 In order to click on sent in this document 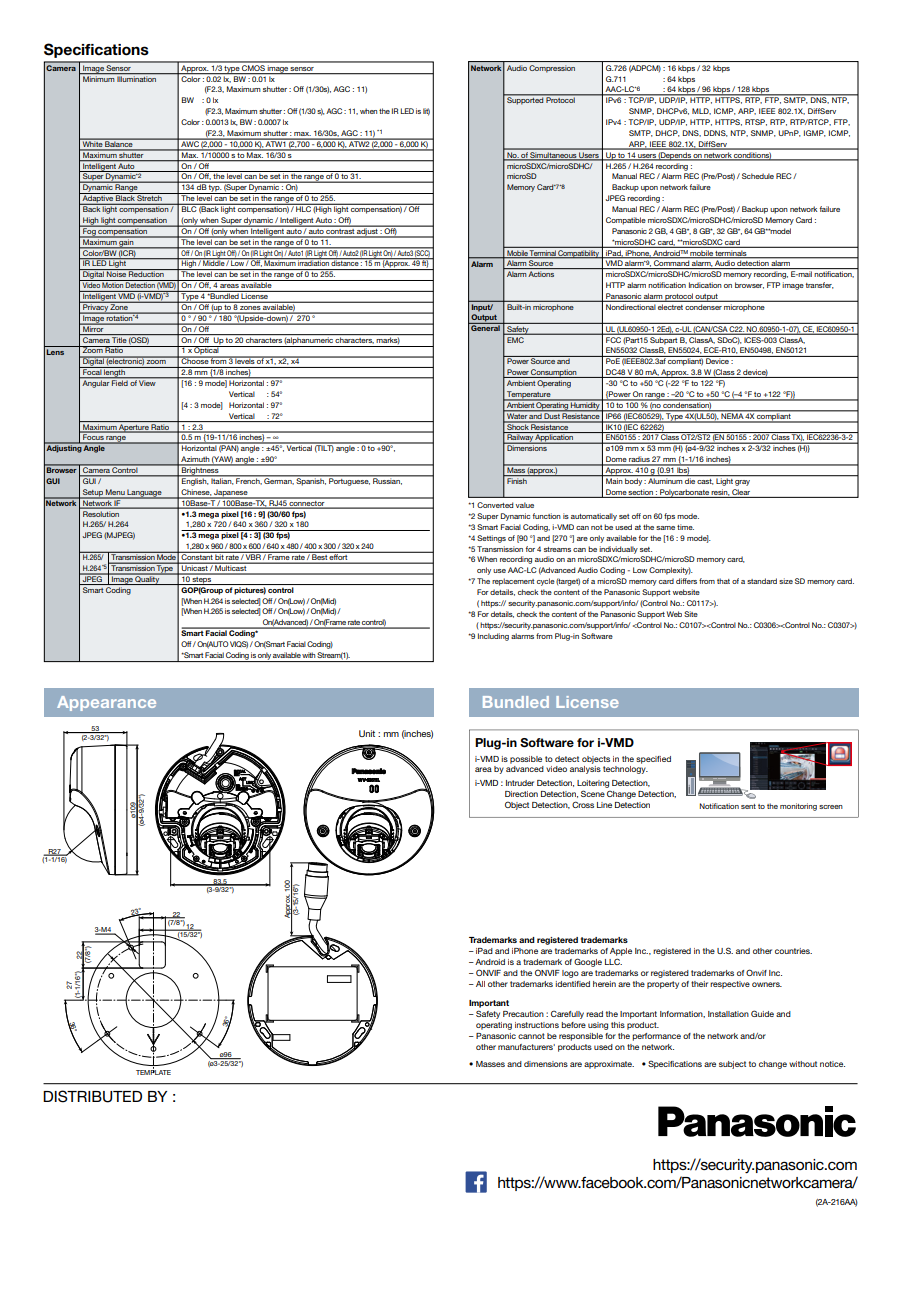, I will do `click(748, 806)`.
